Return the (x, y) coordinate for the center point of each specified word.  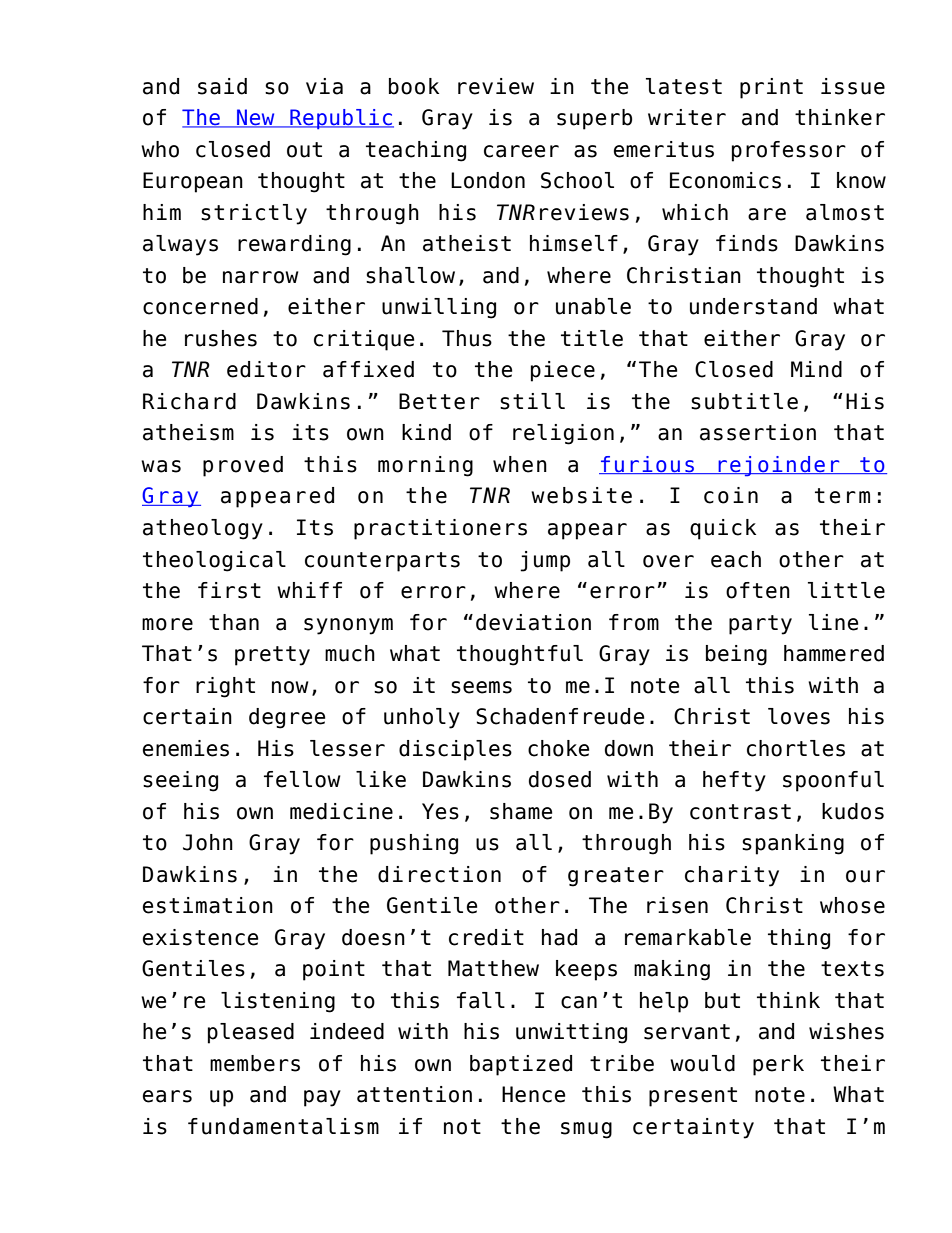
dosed (560, 779)
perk (778, 1065)
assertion (758, 432)
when (520, 464)
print (771, 88)
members (255, 1063)
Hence (533, 1094)
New (256, 118)
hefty (734, 781)
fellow (302, 779)
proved (243, 466)
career (521, 151)
